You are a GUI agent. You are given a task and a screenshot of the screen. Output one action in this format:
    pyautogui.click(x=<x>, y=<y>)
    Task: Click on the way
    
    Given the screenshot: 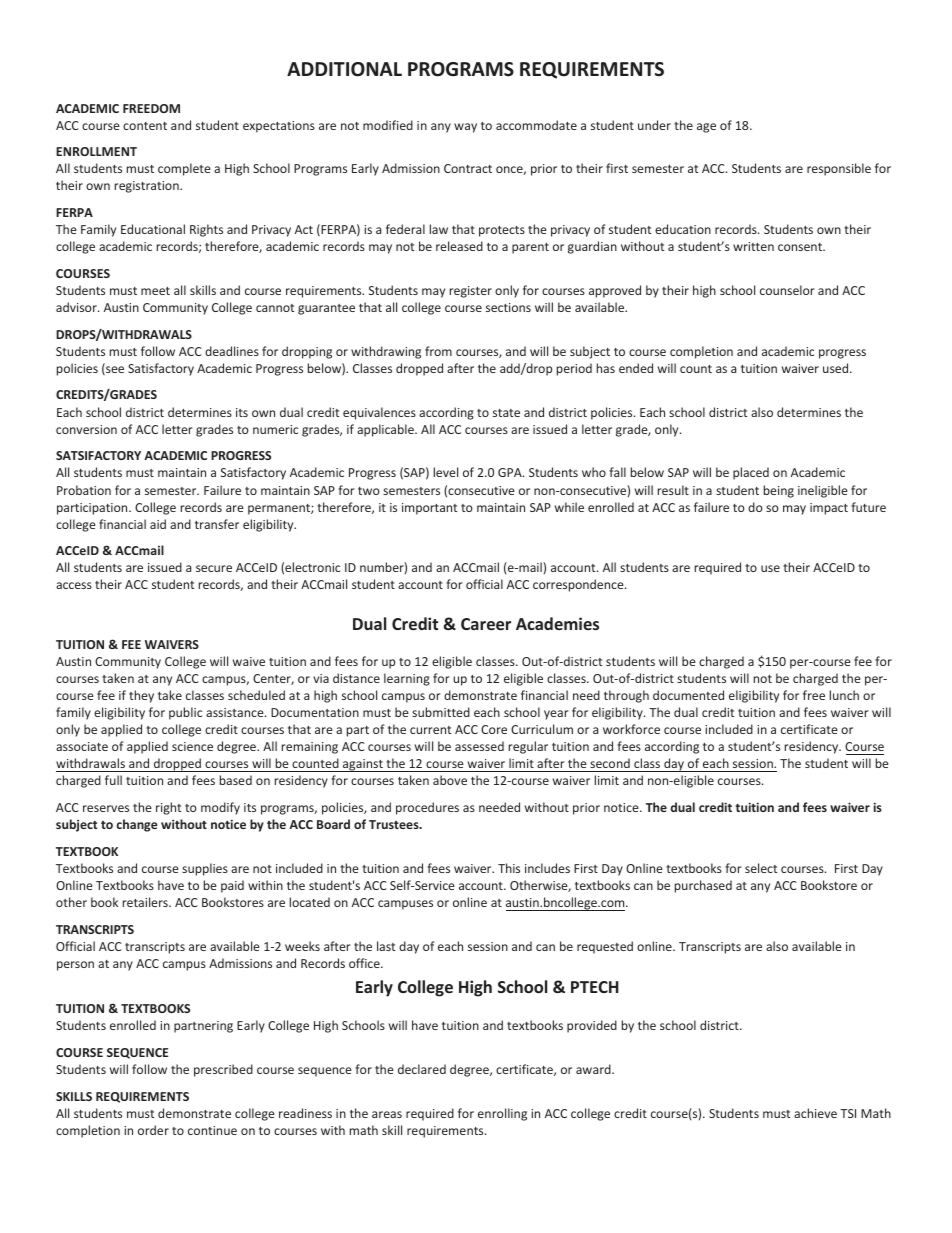 What is the action you would take?
    pyautogui.click(x=465, y=128)
